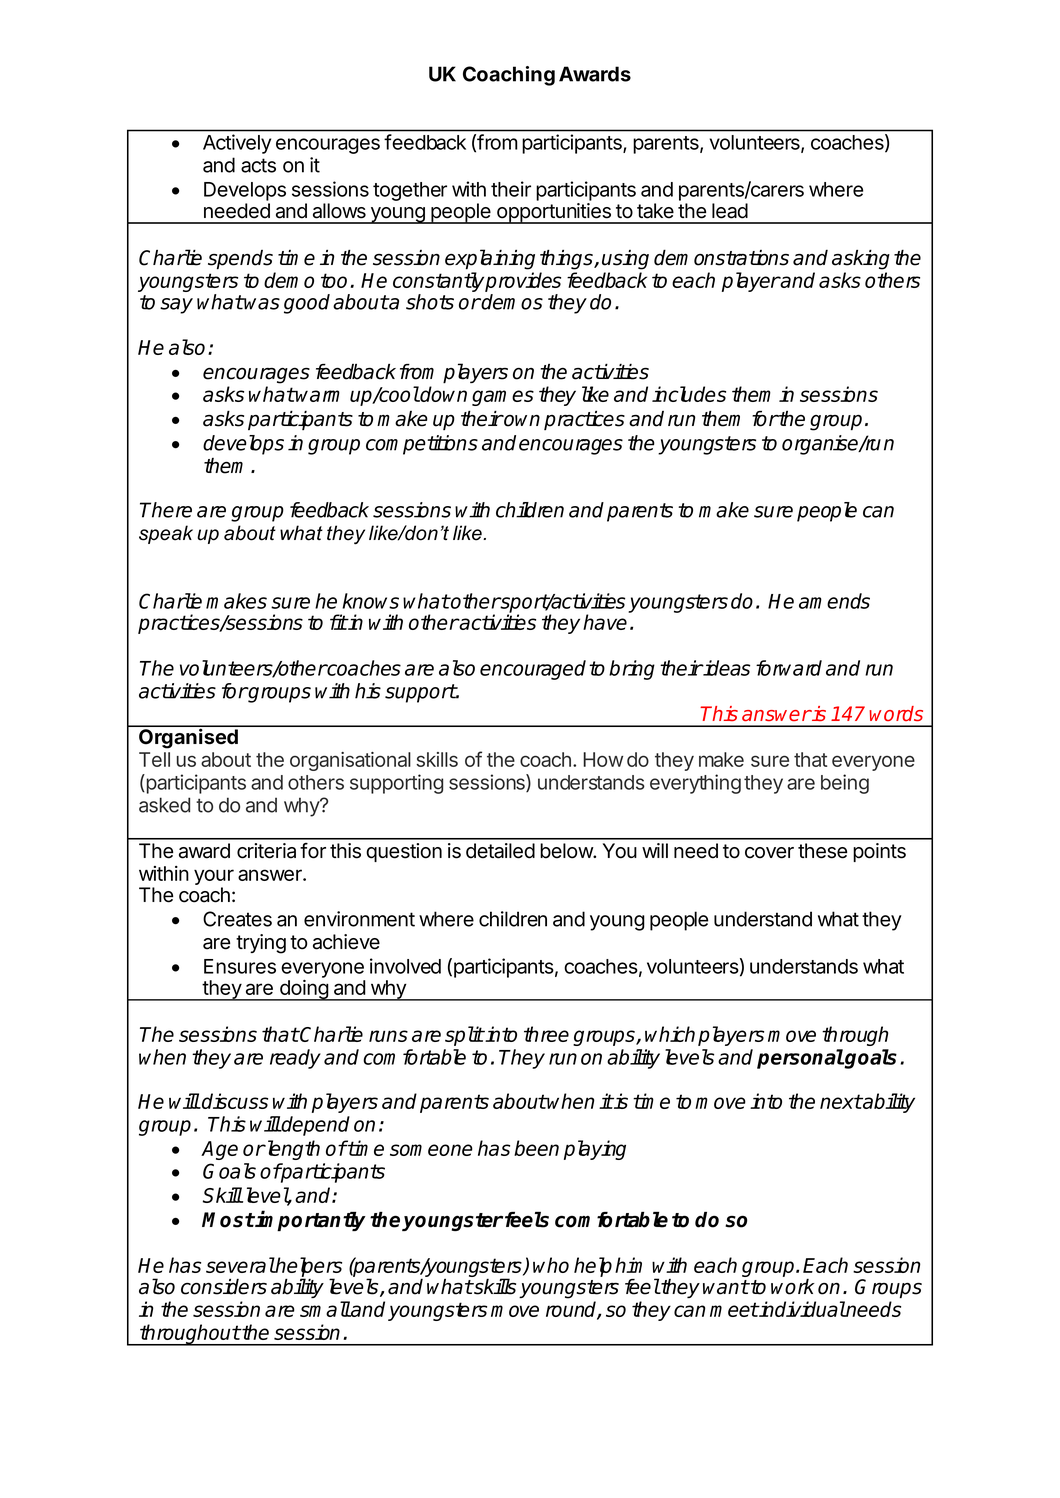 The width and height of the screenshot is (1060, 1498). Describe the element at coordinates (789, 668) in the screenshot. I see `forward` at that location.
